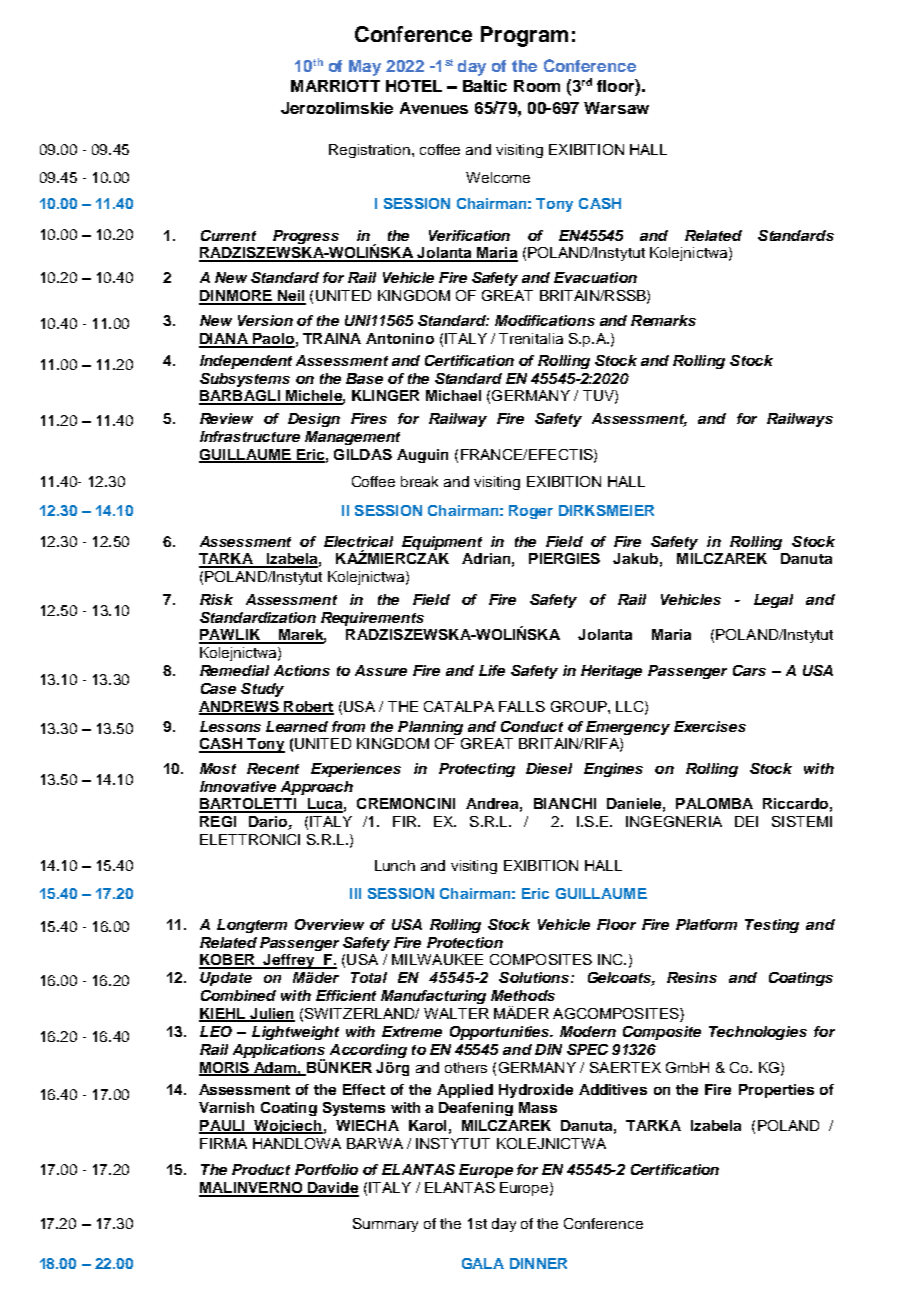  Describe the element at coordinates (616, 108) in the screenshot. I see `Warsaw` at that location.
